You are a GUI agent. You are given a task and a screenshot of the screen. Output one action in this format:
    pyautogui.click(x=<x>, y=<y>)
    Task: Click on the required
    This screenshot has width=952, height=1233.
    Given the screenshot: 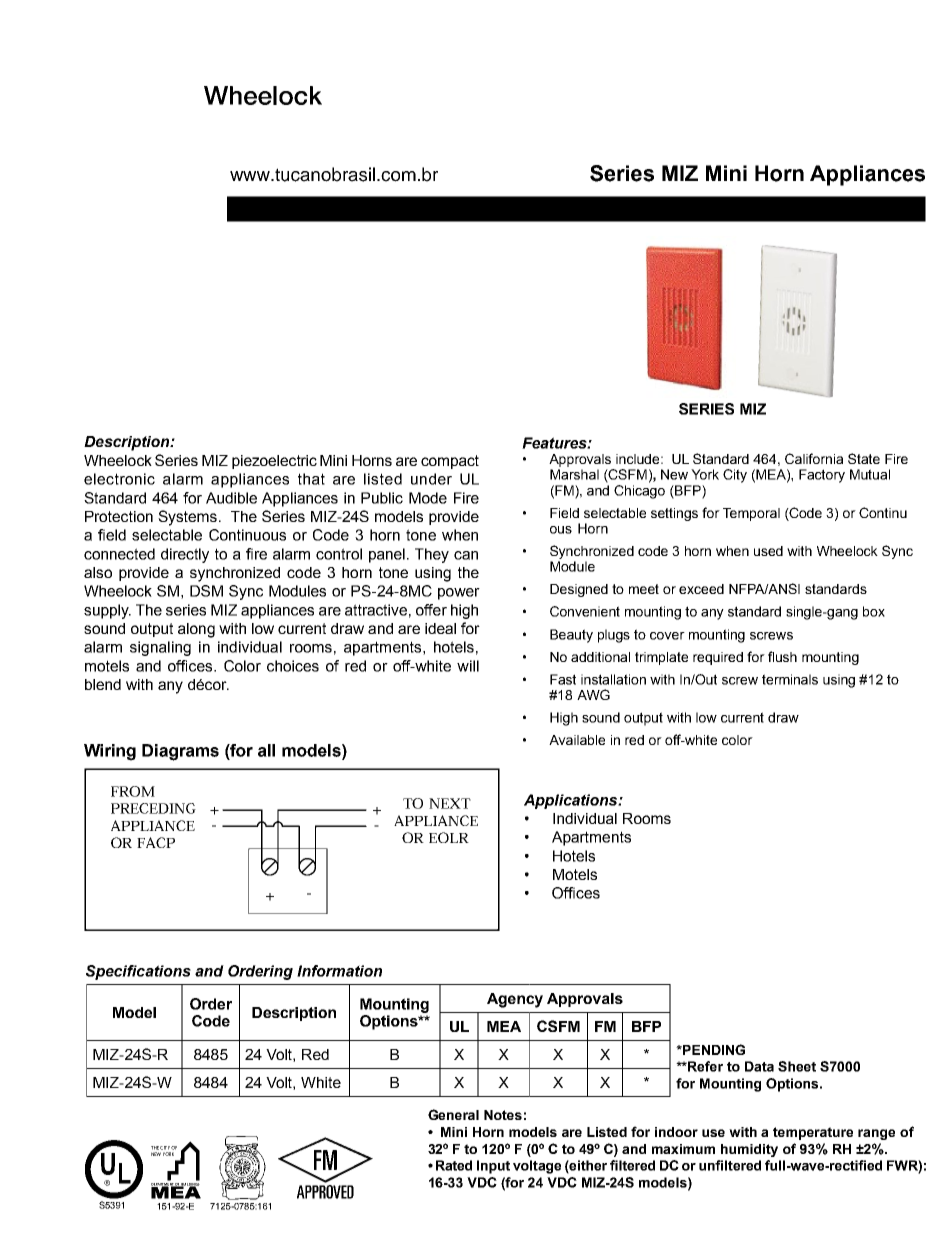 What is the action you would take?
    pyautogui.click(x=718, y=658)
